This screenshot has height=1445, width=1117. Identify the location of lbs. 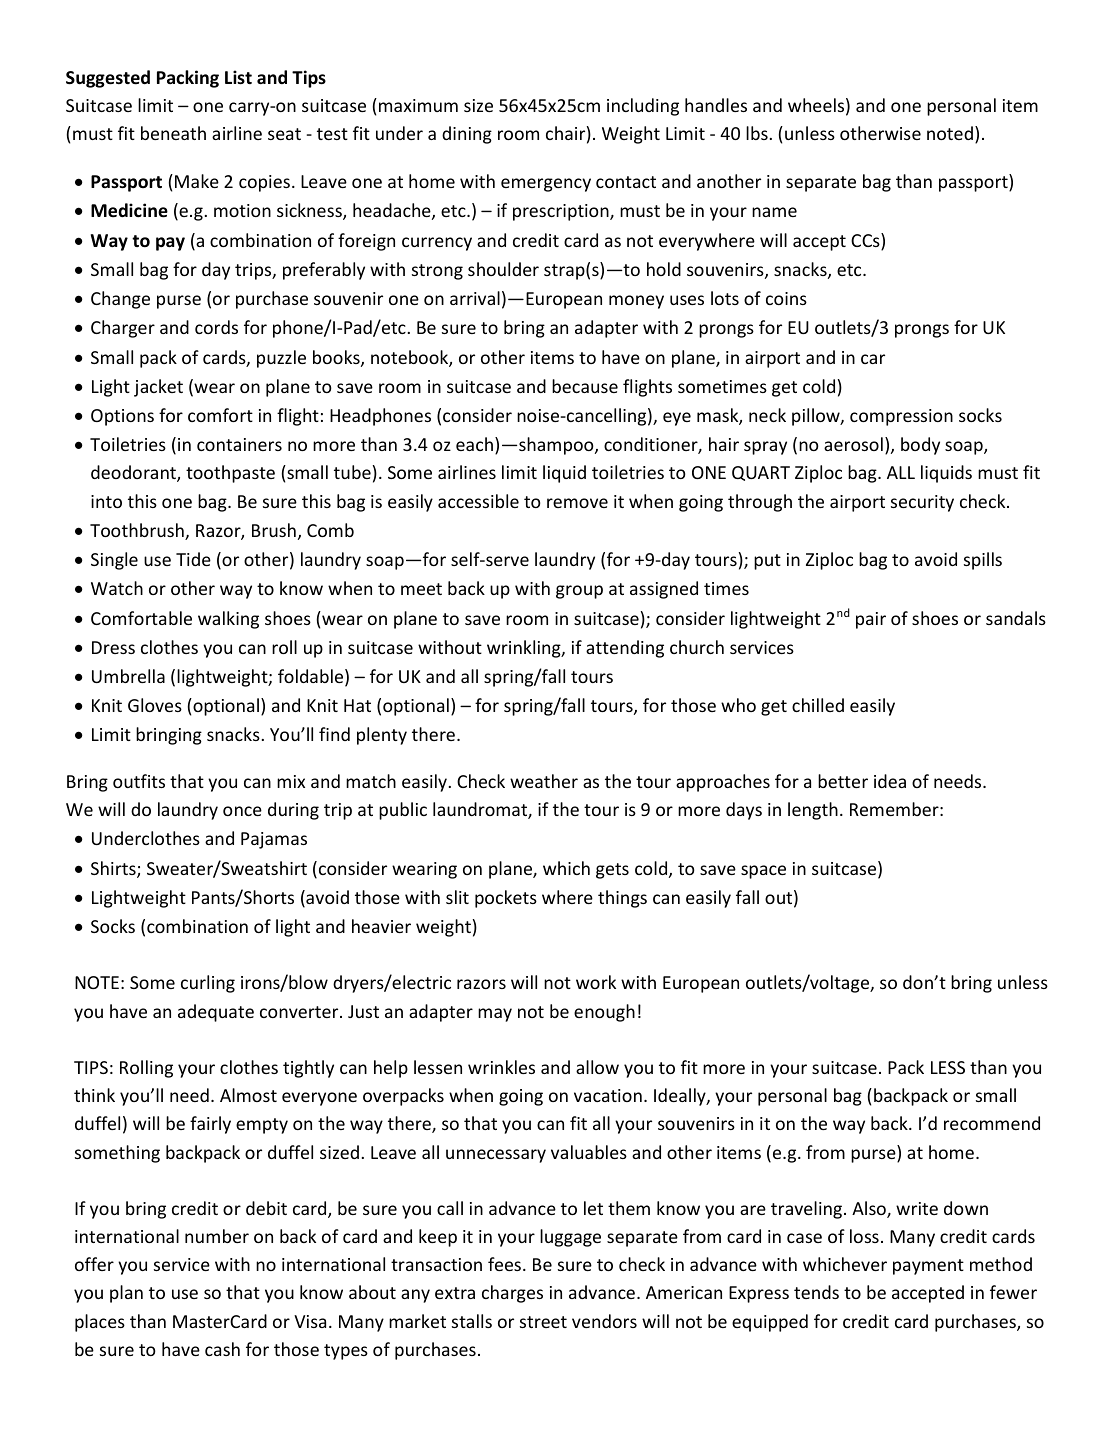
(757, 133).
